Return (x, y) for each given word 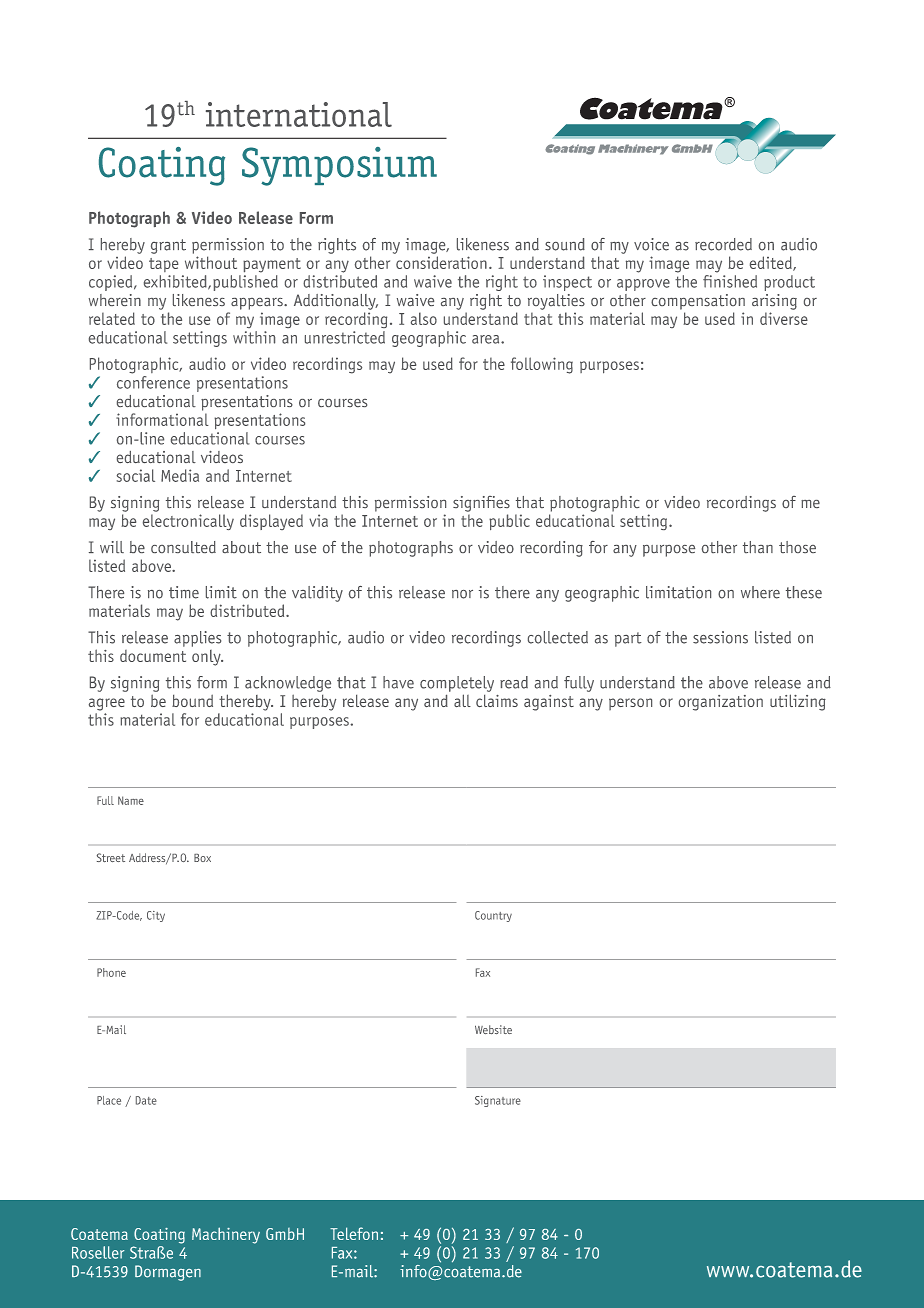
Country (493, 916)
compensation (698, 302)
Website (493, 1029)
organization (721, 703)
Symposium (339, 166)
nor (462, 594)
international (299, 114)
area (487, 339)
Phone (111, 972)
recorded (723, 244)
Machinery (226, 1235)
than (758, 547)
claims (497, 700)
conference (153, 382)
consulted (183, 547)
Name (131, 800)
